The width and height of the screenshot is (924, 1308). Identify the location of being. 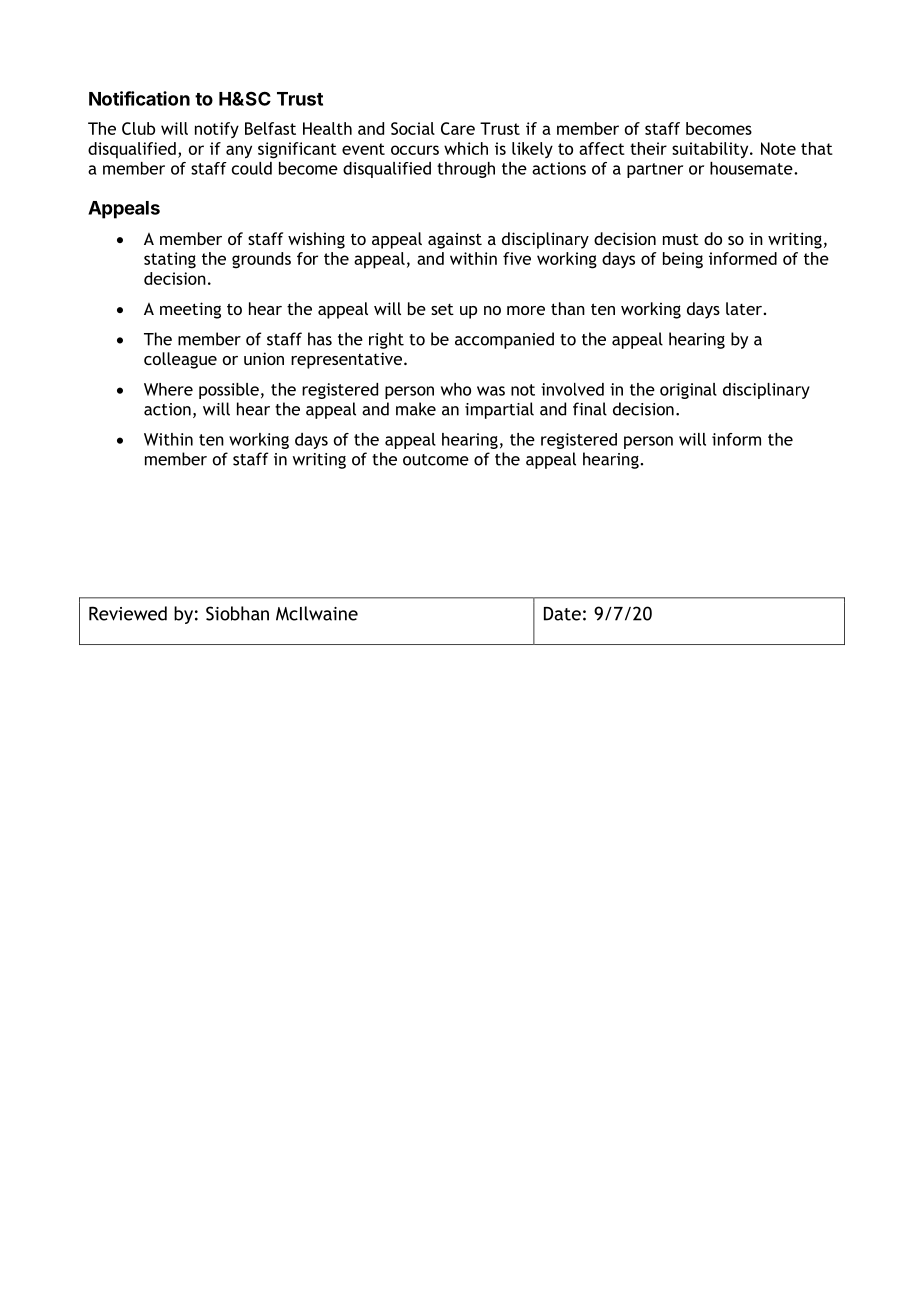
(683, 260).
